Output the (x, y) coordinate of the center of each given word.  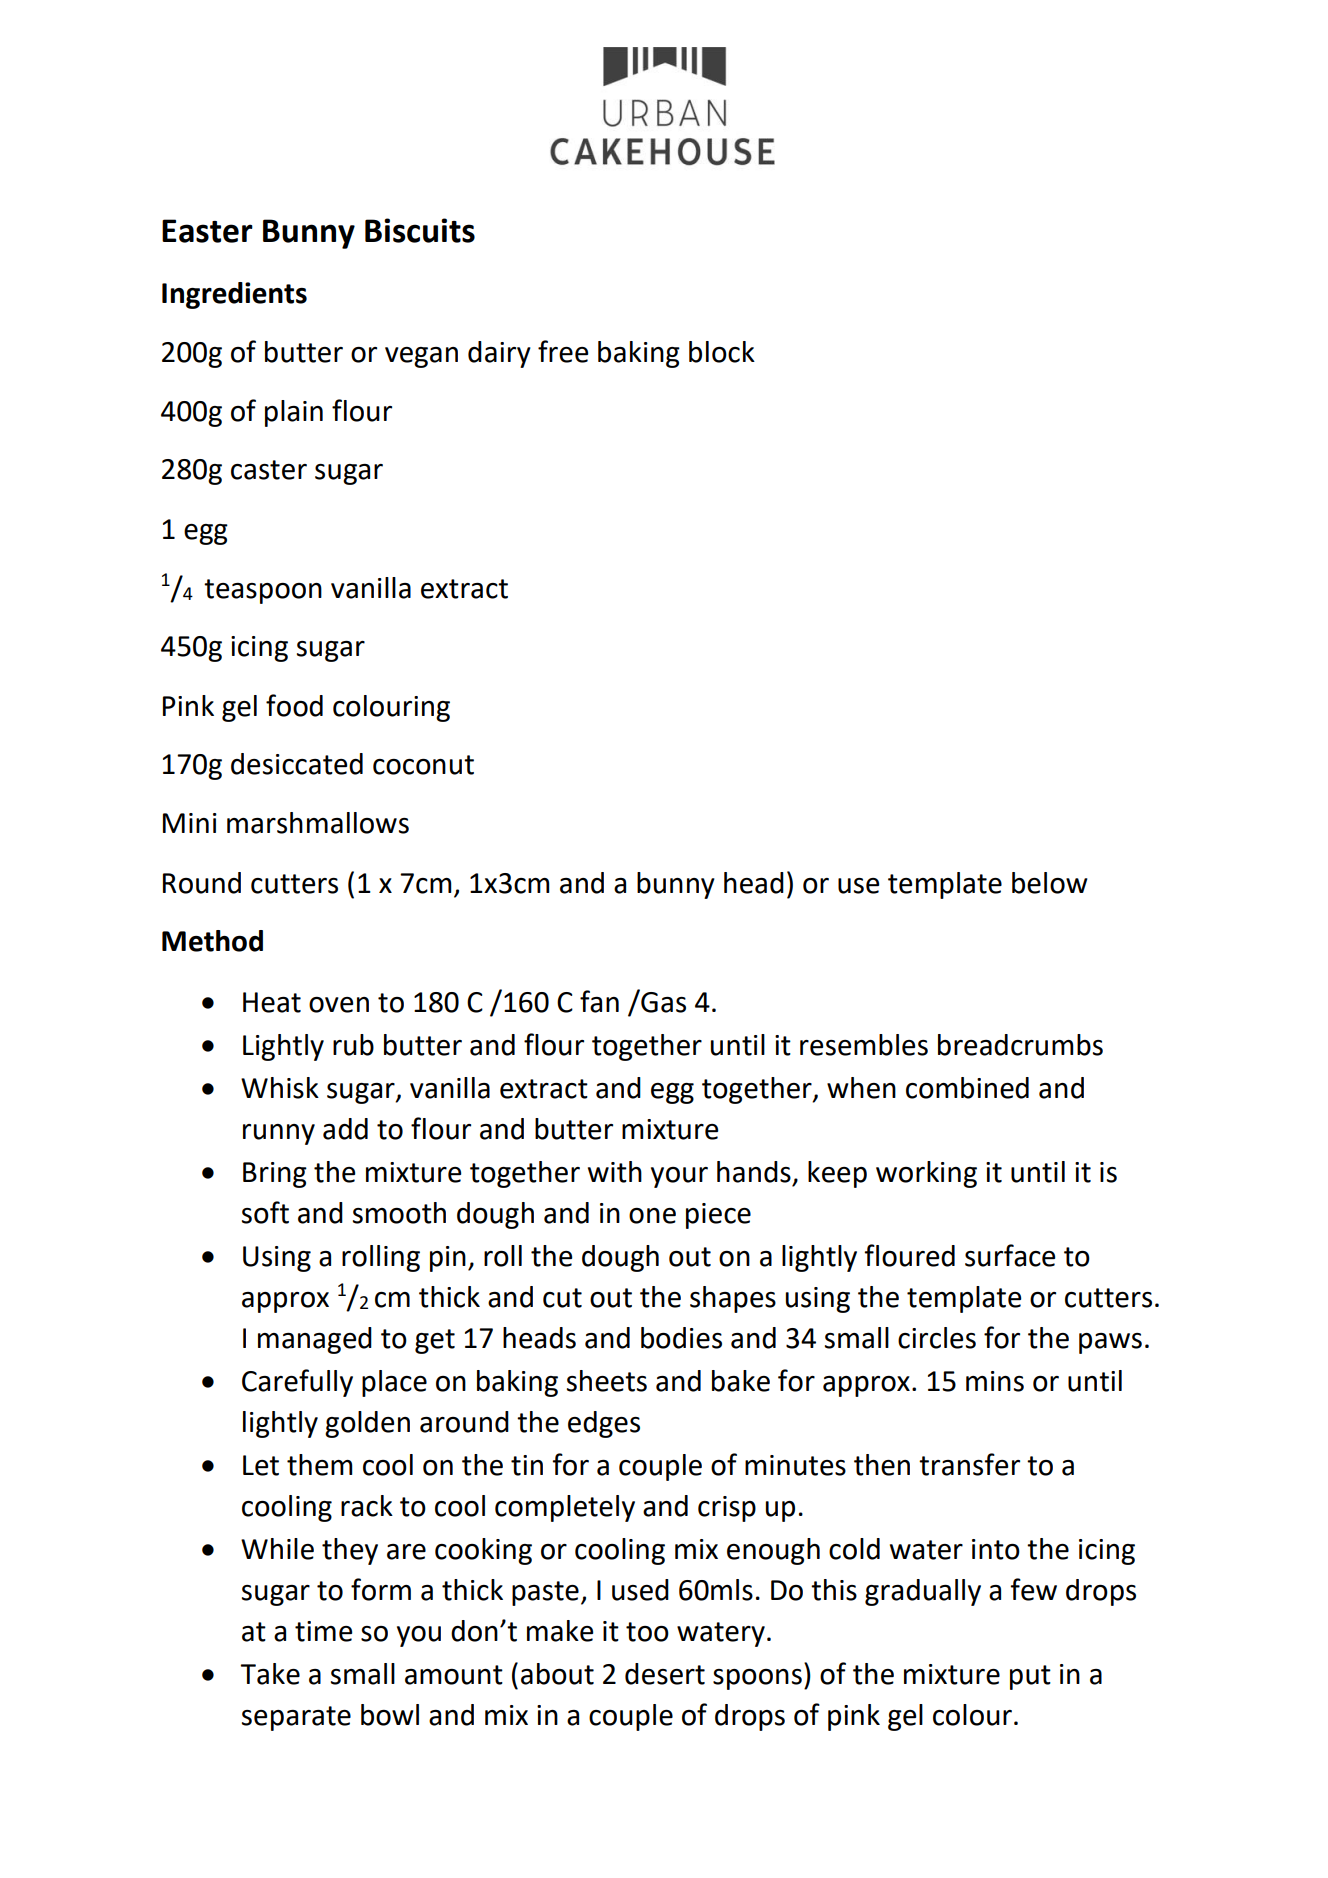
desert (665, 1674)
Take (270, 1674)
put (1030, 1677)
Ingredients (234, 295)
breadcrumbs (1020, 1045)
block (722, 352)
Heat (272, 1002)
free (563, 351)
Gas (662, 1001)
